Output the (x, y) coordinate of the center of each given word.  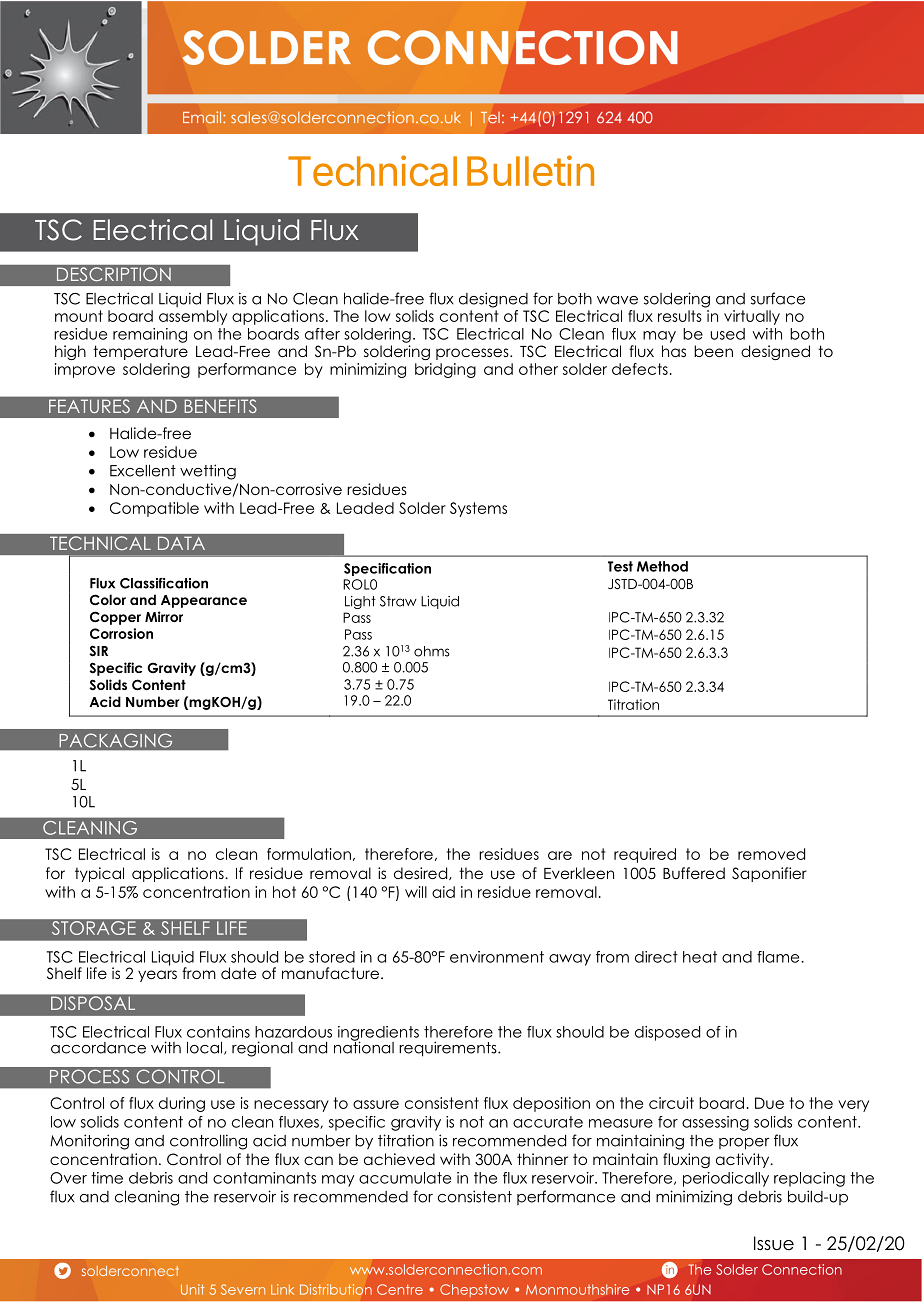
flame (779, 957)
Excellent (143, 471)
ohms (432, 651)
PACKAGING (116, 740)
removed (771, 854)
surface (778, 298)
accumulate (405, 1178)
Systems (478, 509)
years (157, 976)
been (713, 351)
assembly (193, 317)
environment (497, 957)
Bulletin (530, 170)
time (107, 1178)
